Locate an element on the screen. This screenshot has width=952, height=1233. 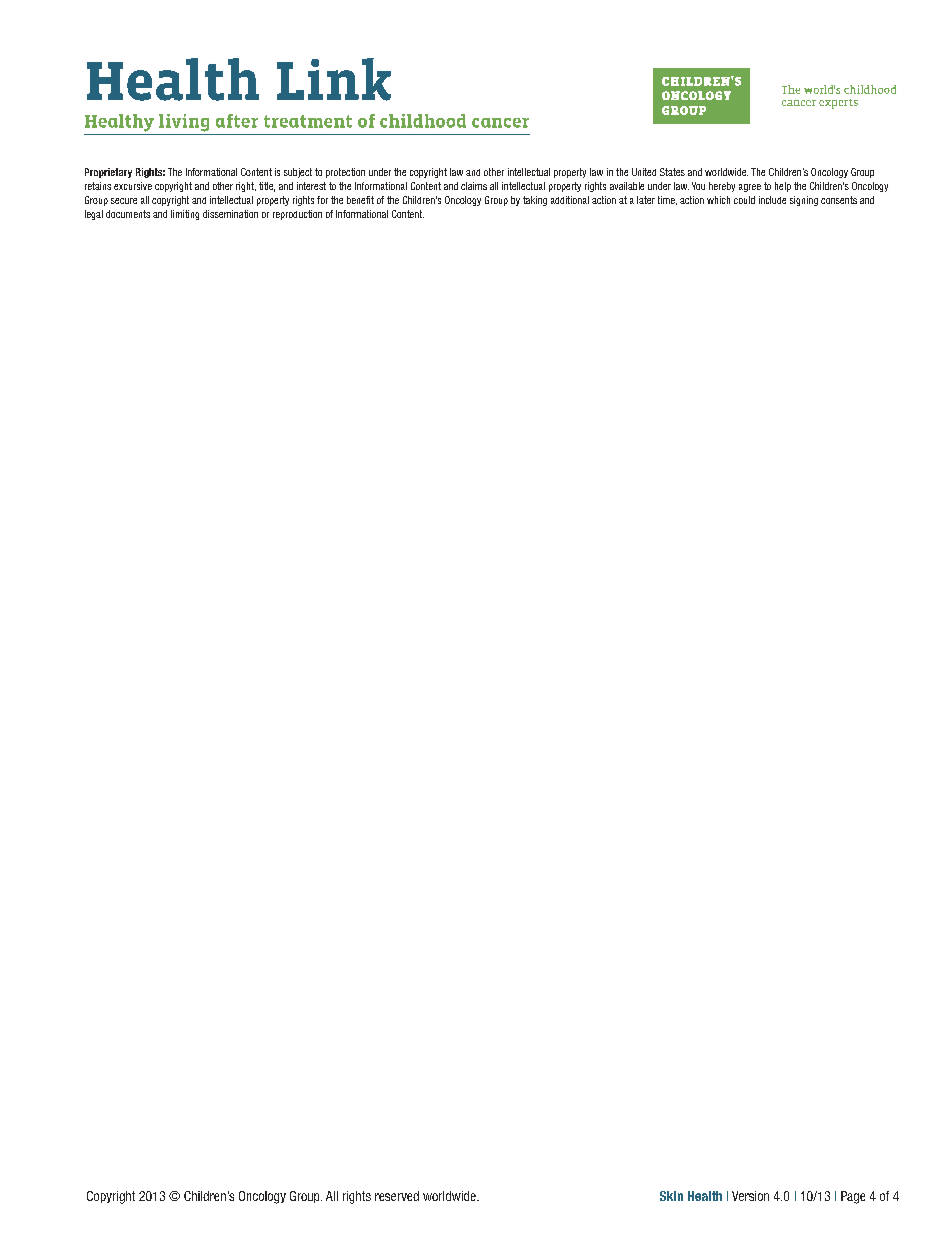
signing is located at coordinates (804, 201).
